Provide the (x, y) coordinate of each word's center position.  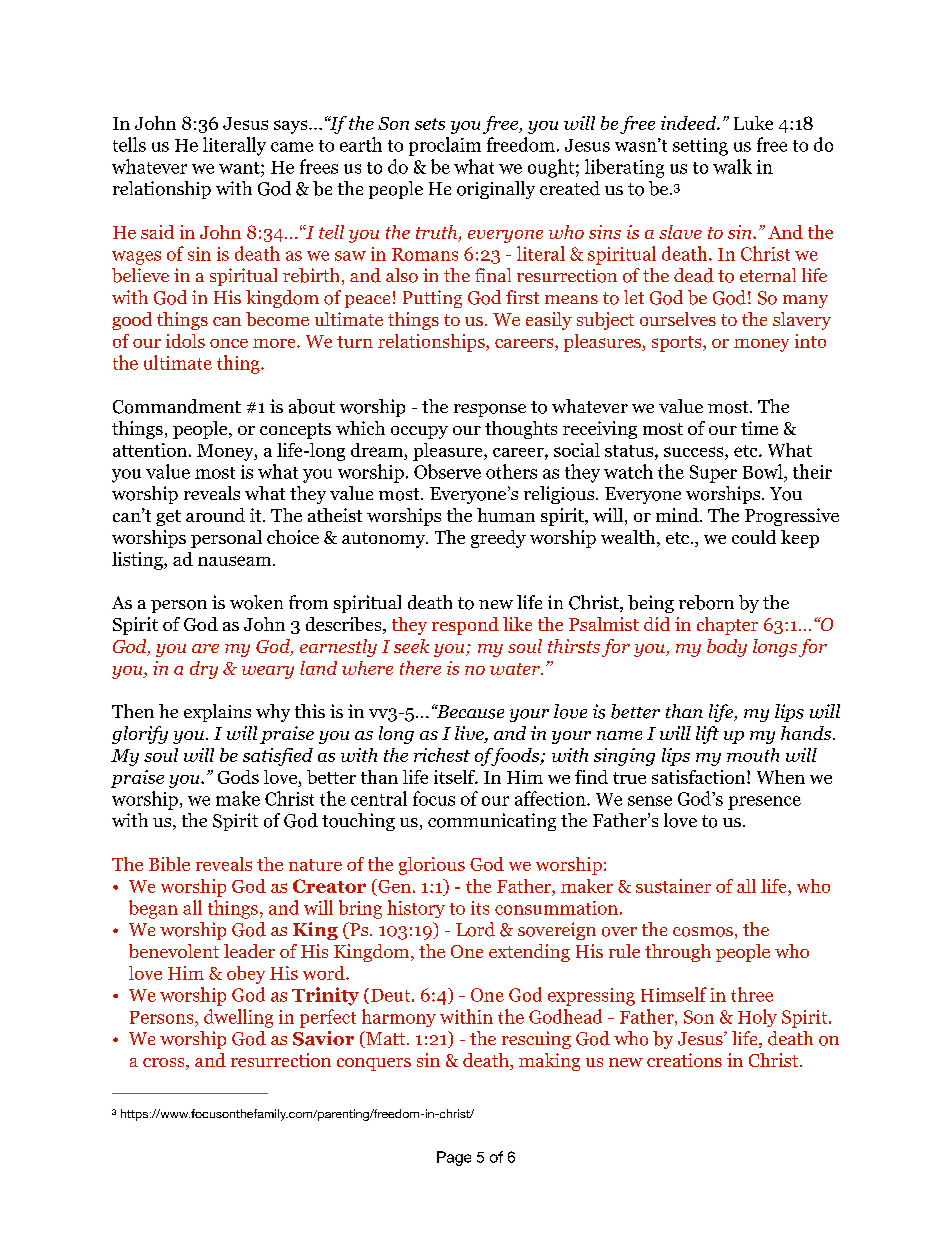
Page (454, 1158)
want (240, 168)
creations (684, 1060)
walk (732, 166)
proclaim (445, 146)
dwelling (238, 1018)
